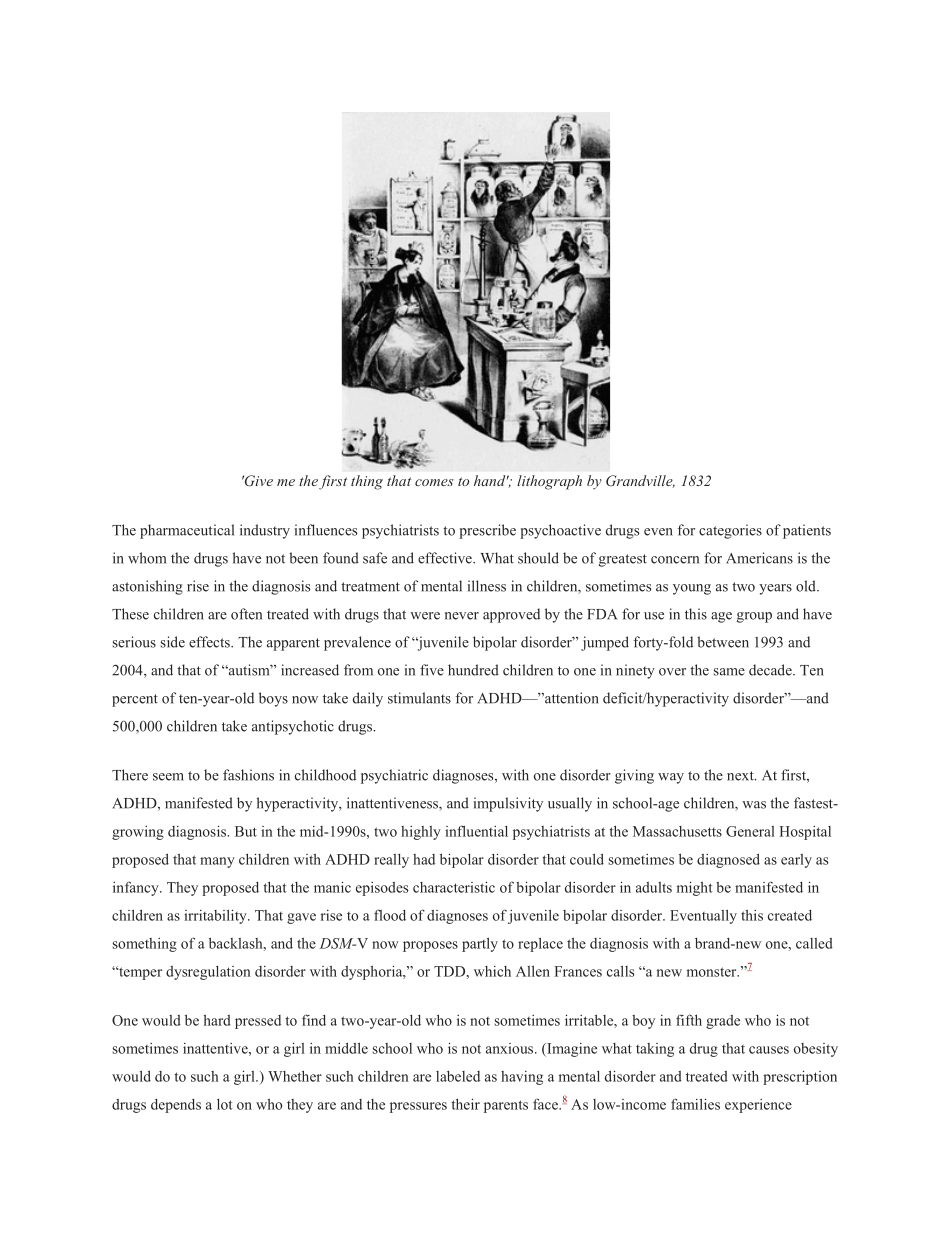  I want to click on pharmaceutical, so click(187, 531).
